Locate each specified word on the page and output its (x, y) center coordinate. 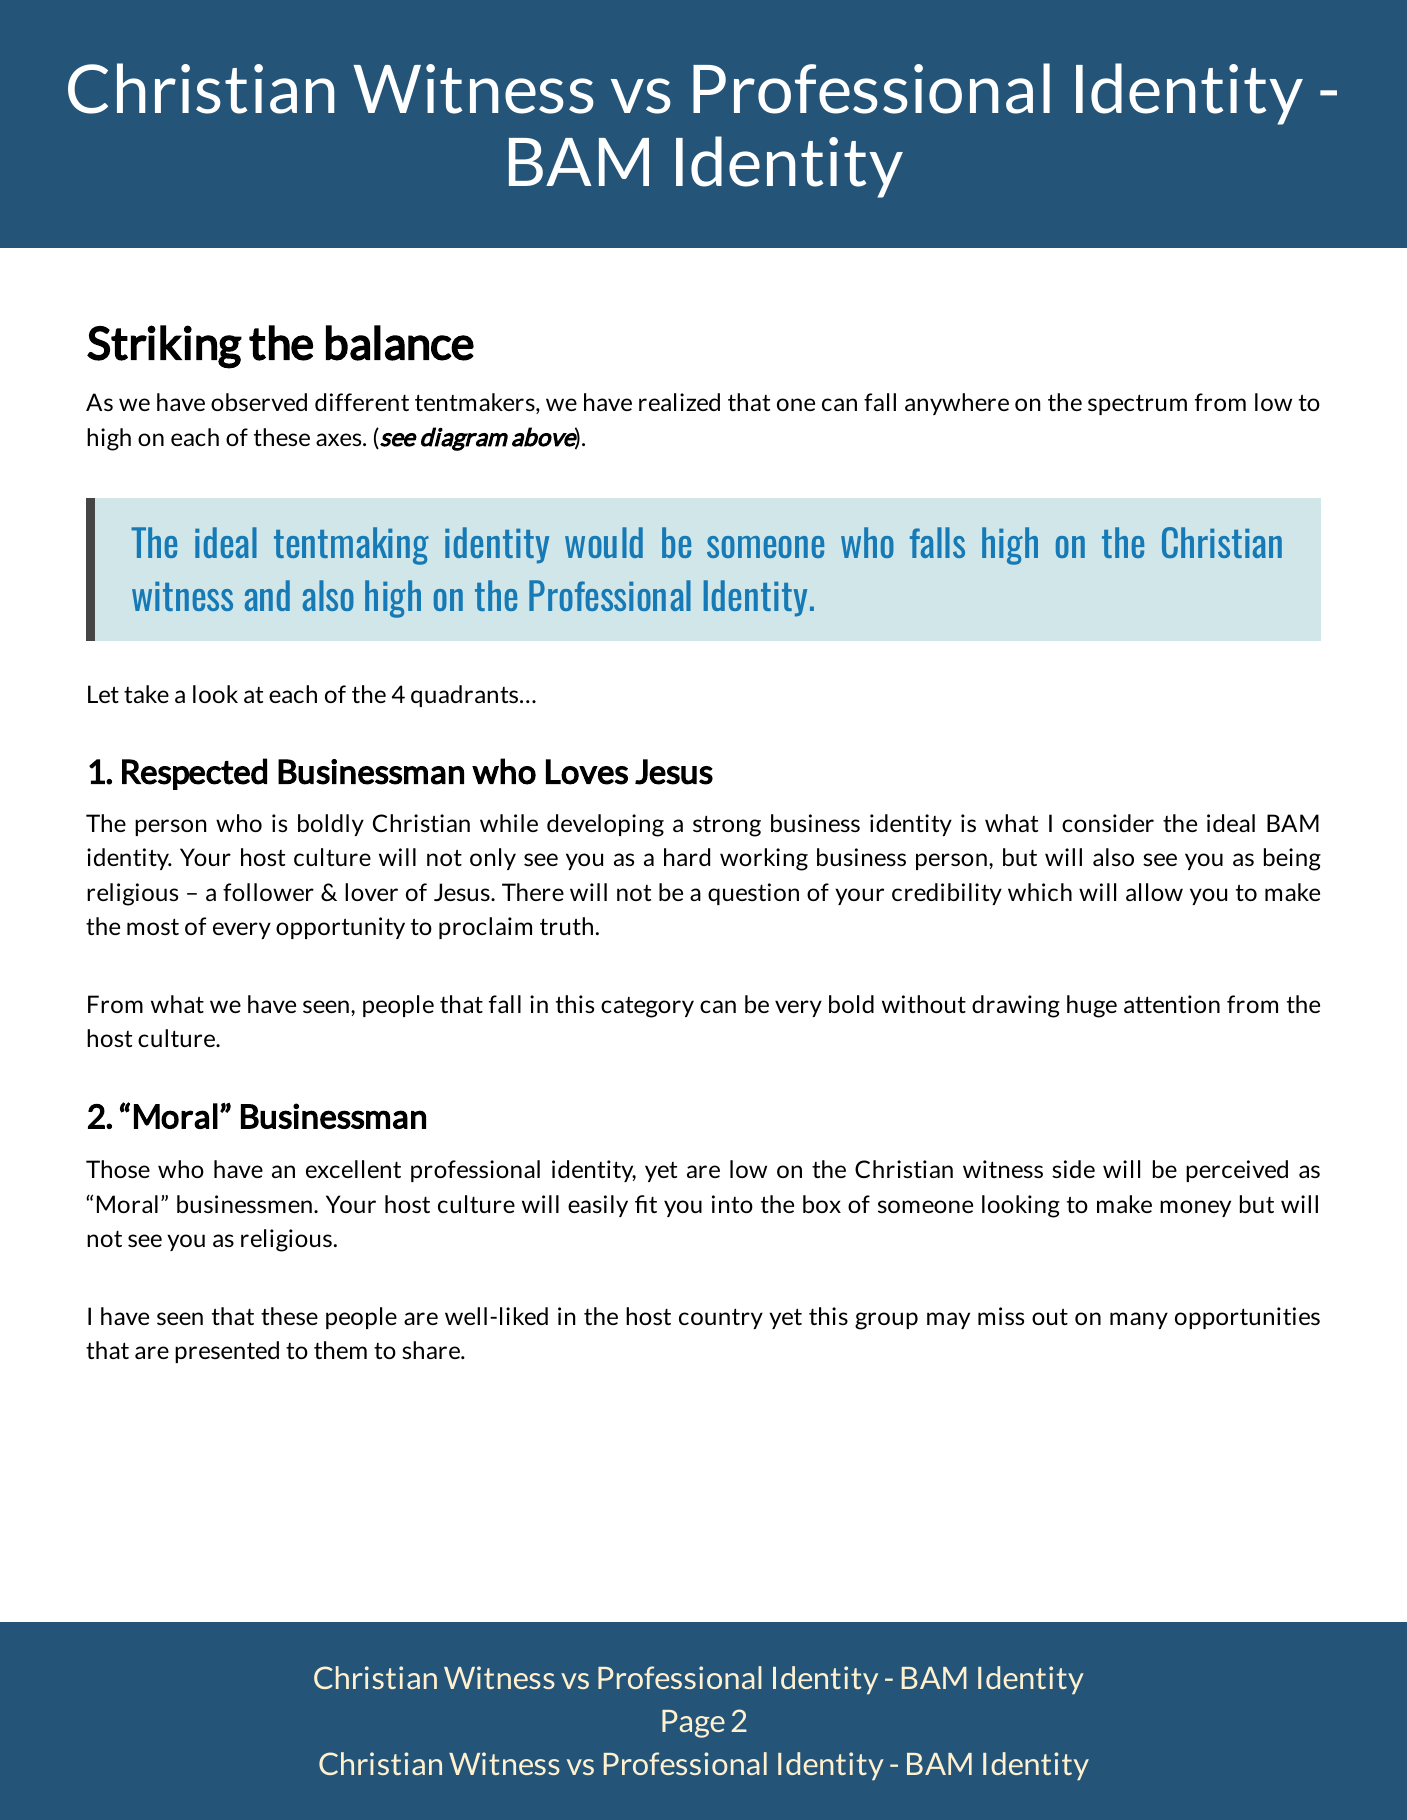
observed (259, 402)
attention (1172, 1004)
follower (268, 892)
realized (679, 402)
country (721, 1318)
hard (687, 857)
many (1139, 1320)
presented (227, 1352)
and (267, 595)
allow (1154, 892)
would (604, 542)
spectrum (1137, 404)
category (647, 1007)
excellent (353, 1169)
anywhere (957, 404)
